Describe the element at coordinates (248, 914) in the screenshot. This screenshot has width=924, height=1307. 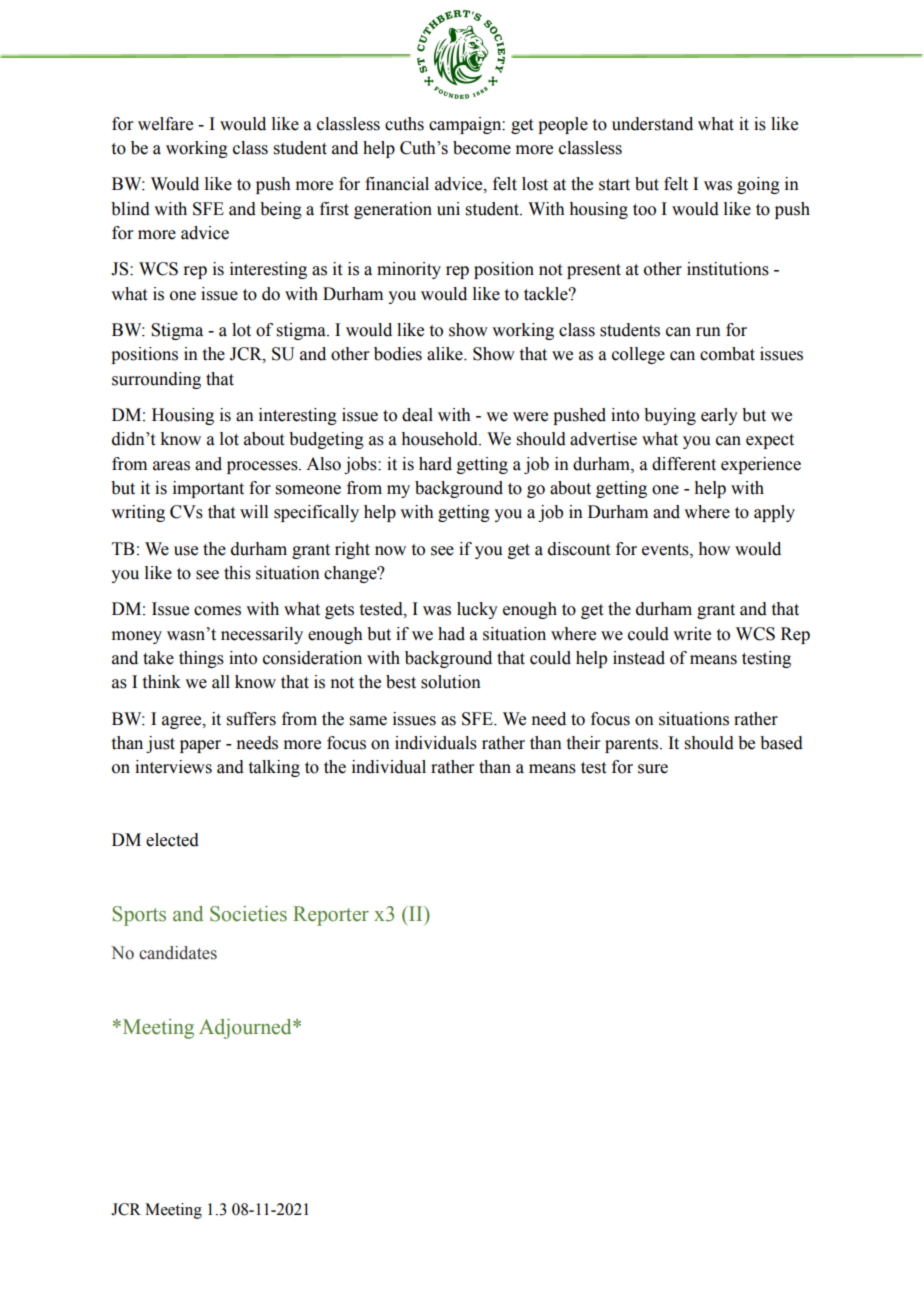
I see `Societies` at that location.
